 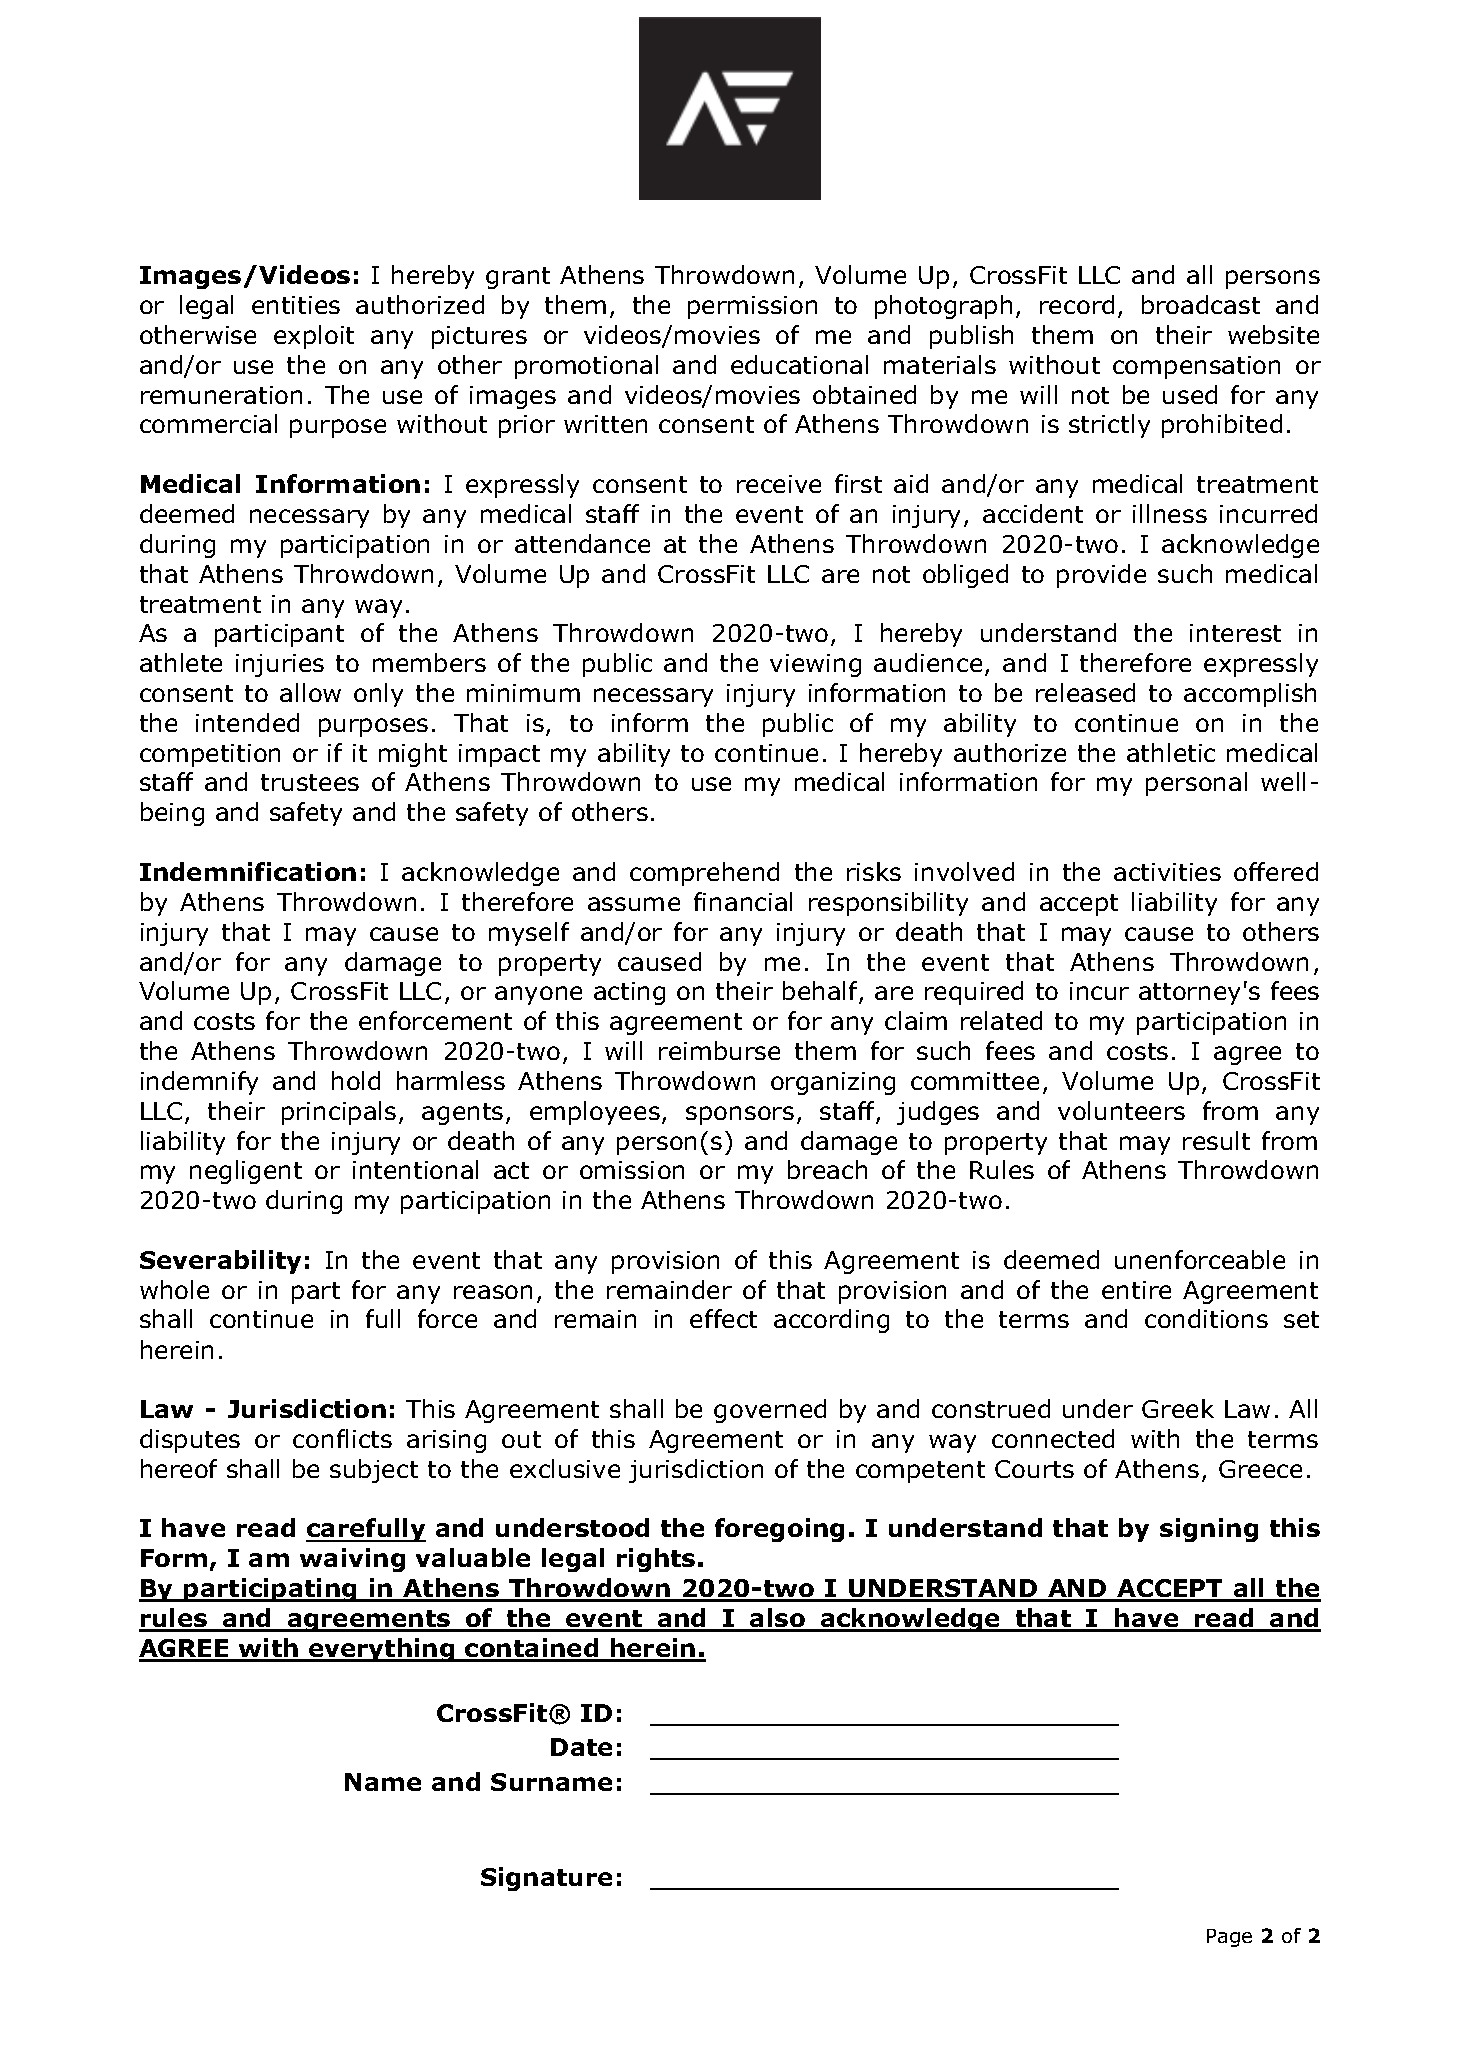 I want to click on waiving, so click(x=352, y=1560).
